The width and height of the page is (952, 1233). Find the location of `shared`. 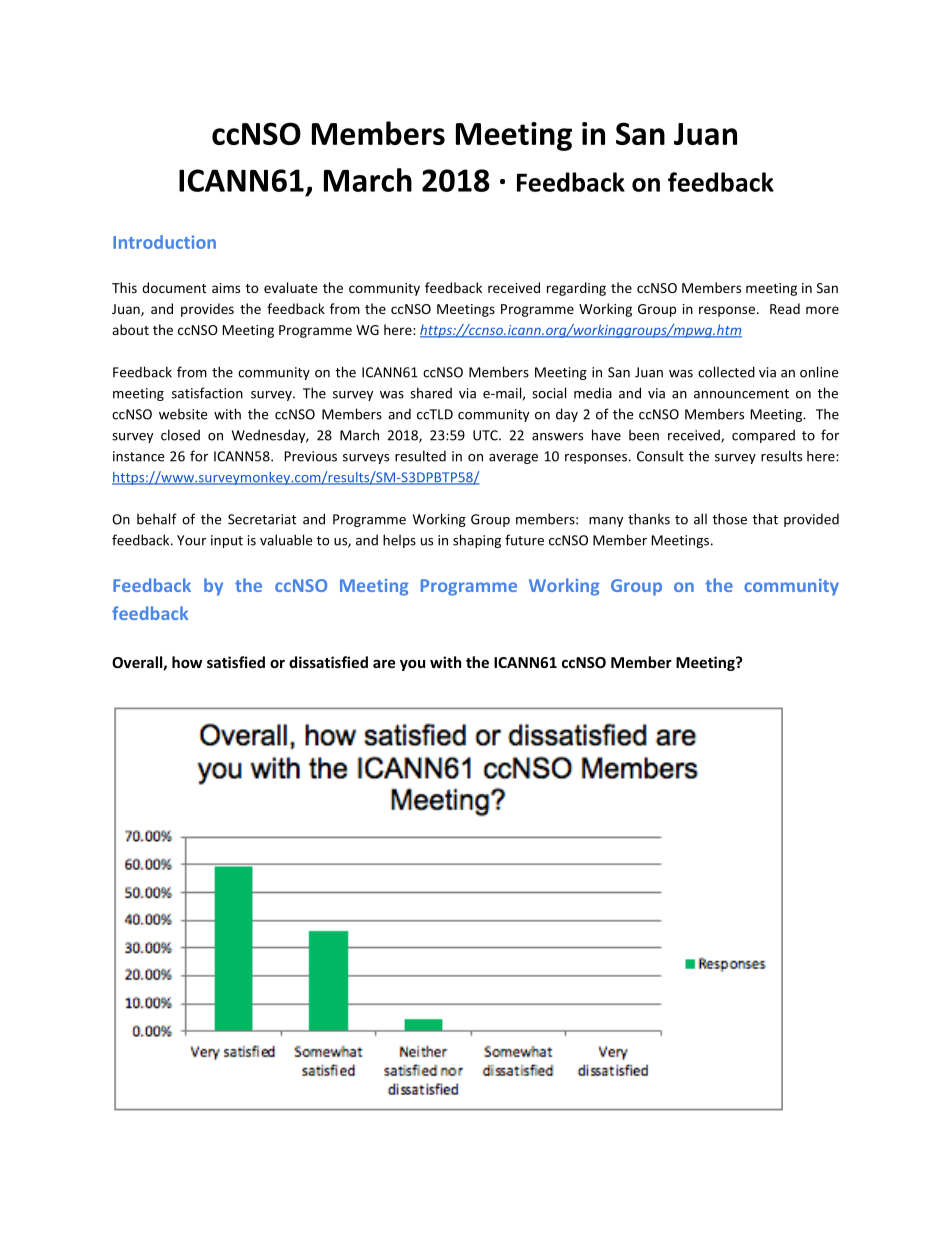

shared is located at coordinates (431, 393).
